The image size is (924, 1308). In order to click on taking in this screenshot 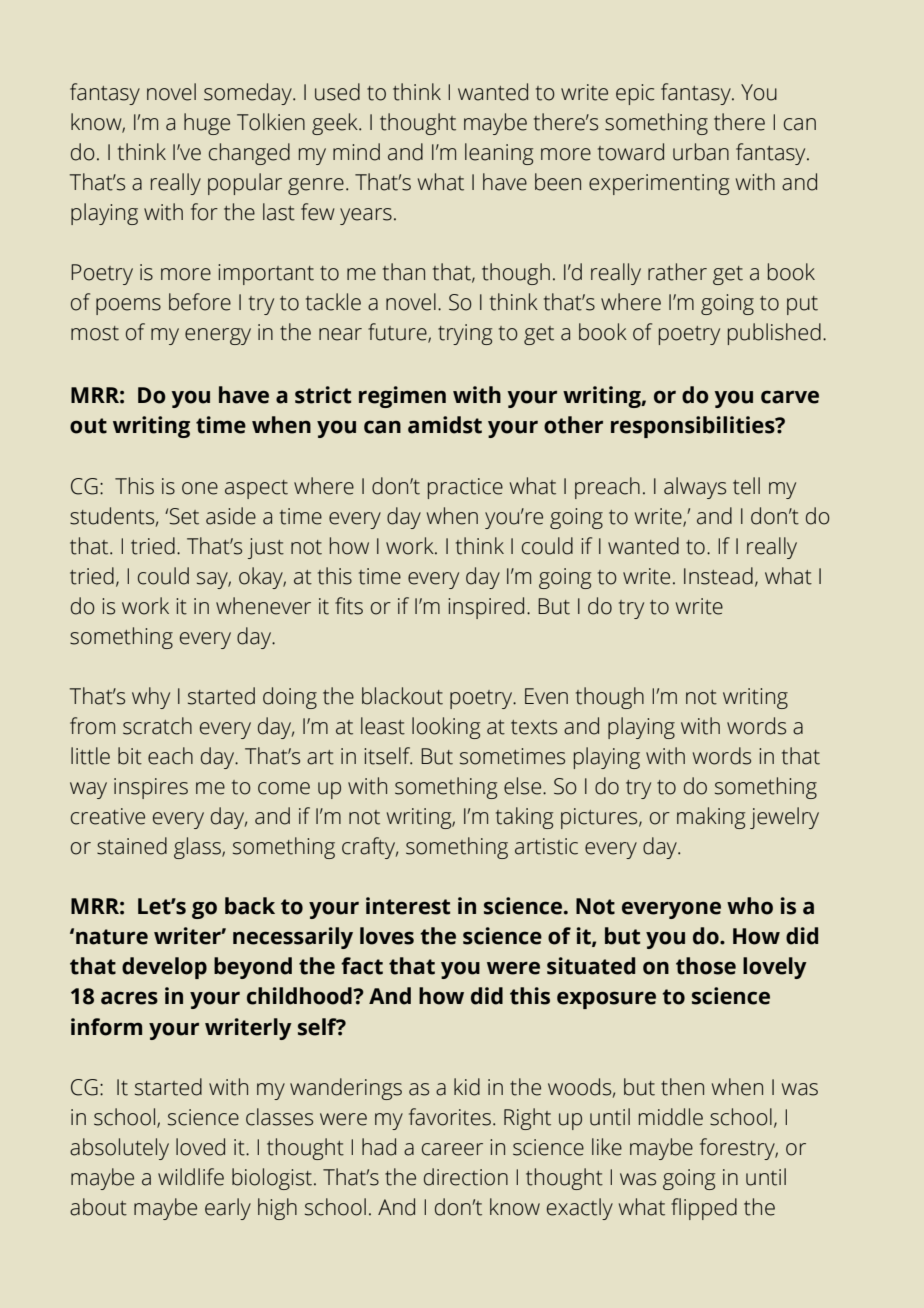, I will do `click(524, 818)`.
